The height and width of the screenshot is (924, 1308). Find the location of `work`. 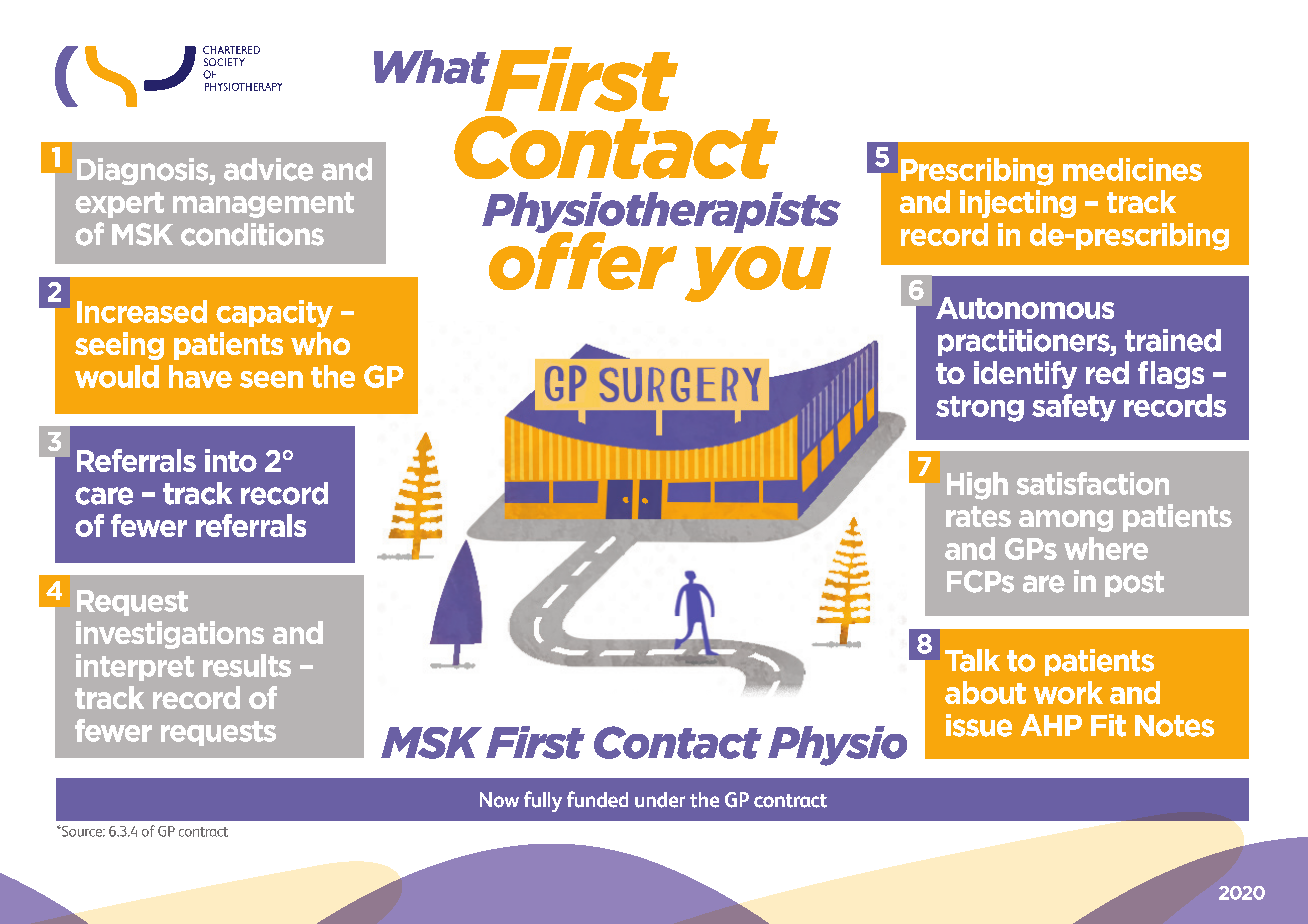

work is located at coordinates (1068, 692).
